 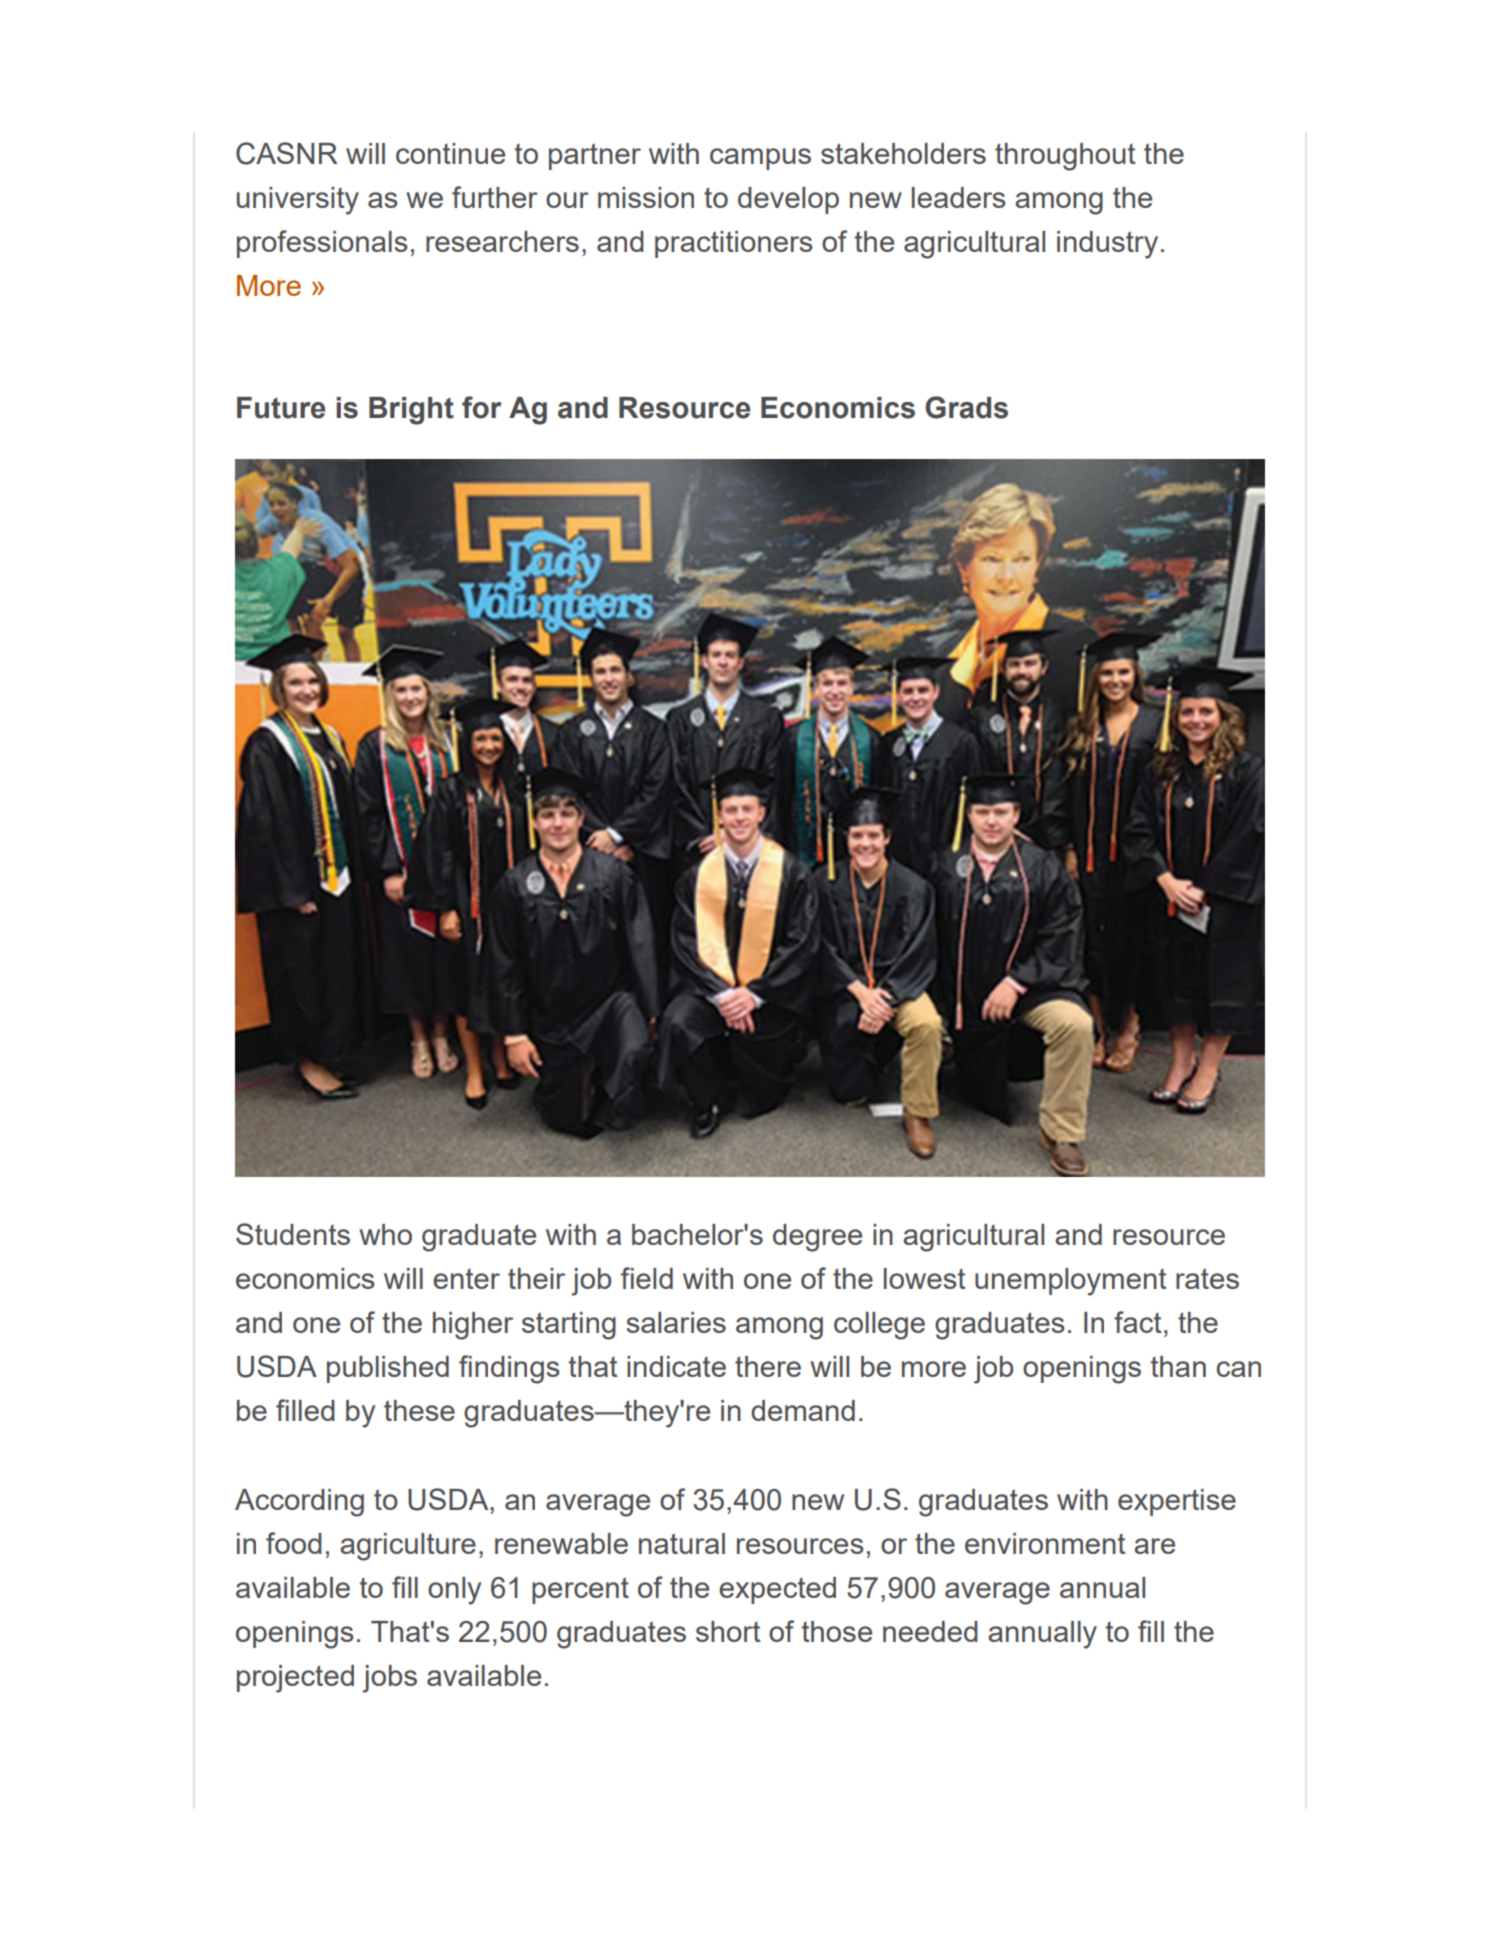 What do you see at coordinates (1107, 245) in the image?
I see `industry` at bounding box center [1107, 245].
